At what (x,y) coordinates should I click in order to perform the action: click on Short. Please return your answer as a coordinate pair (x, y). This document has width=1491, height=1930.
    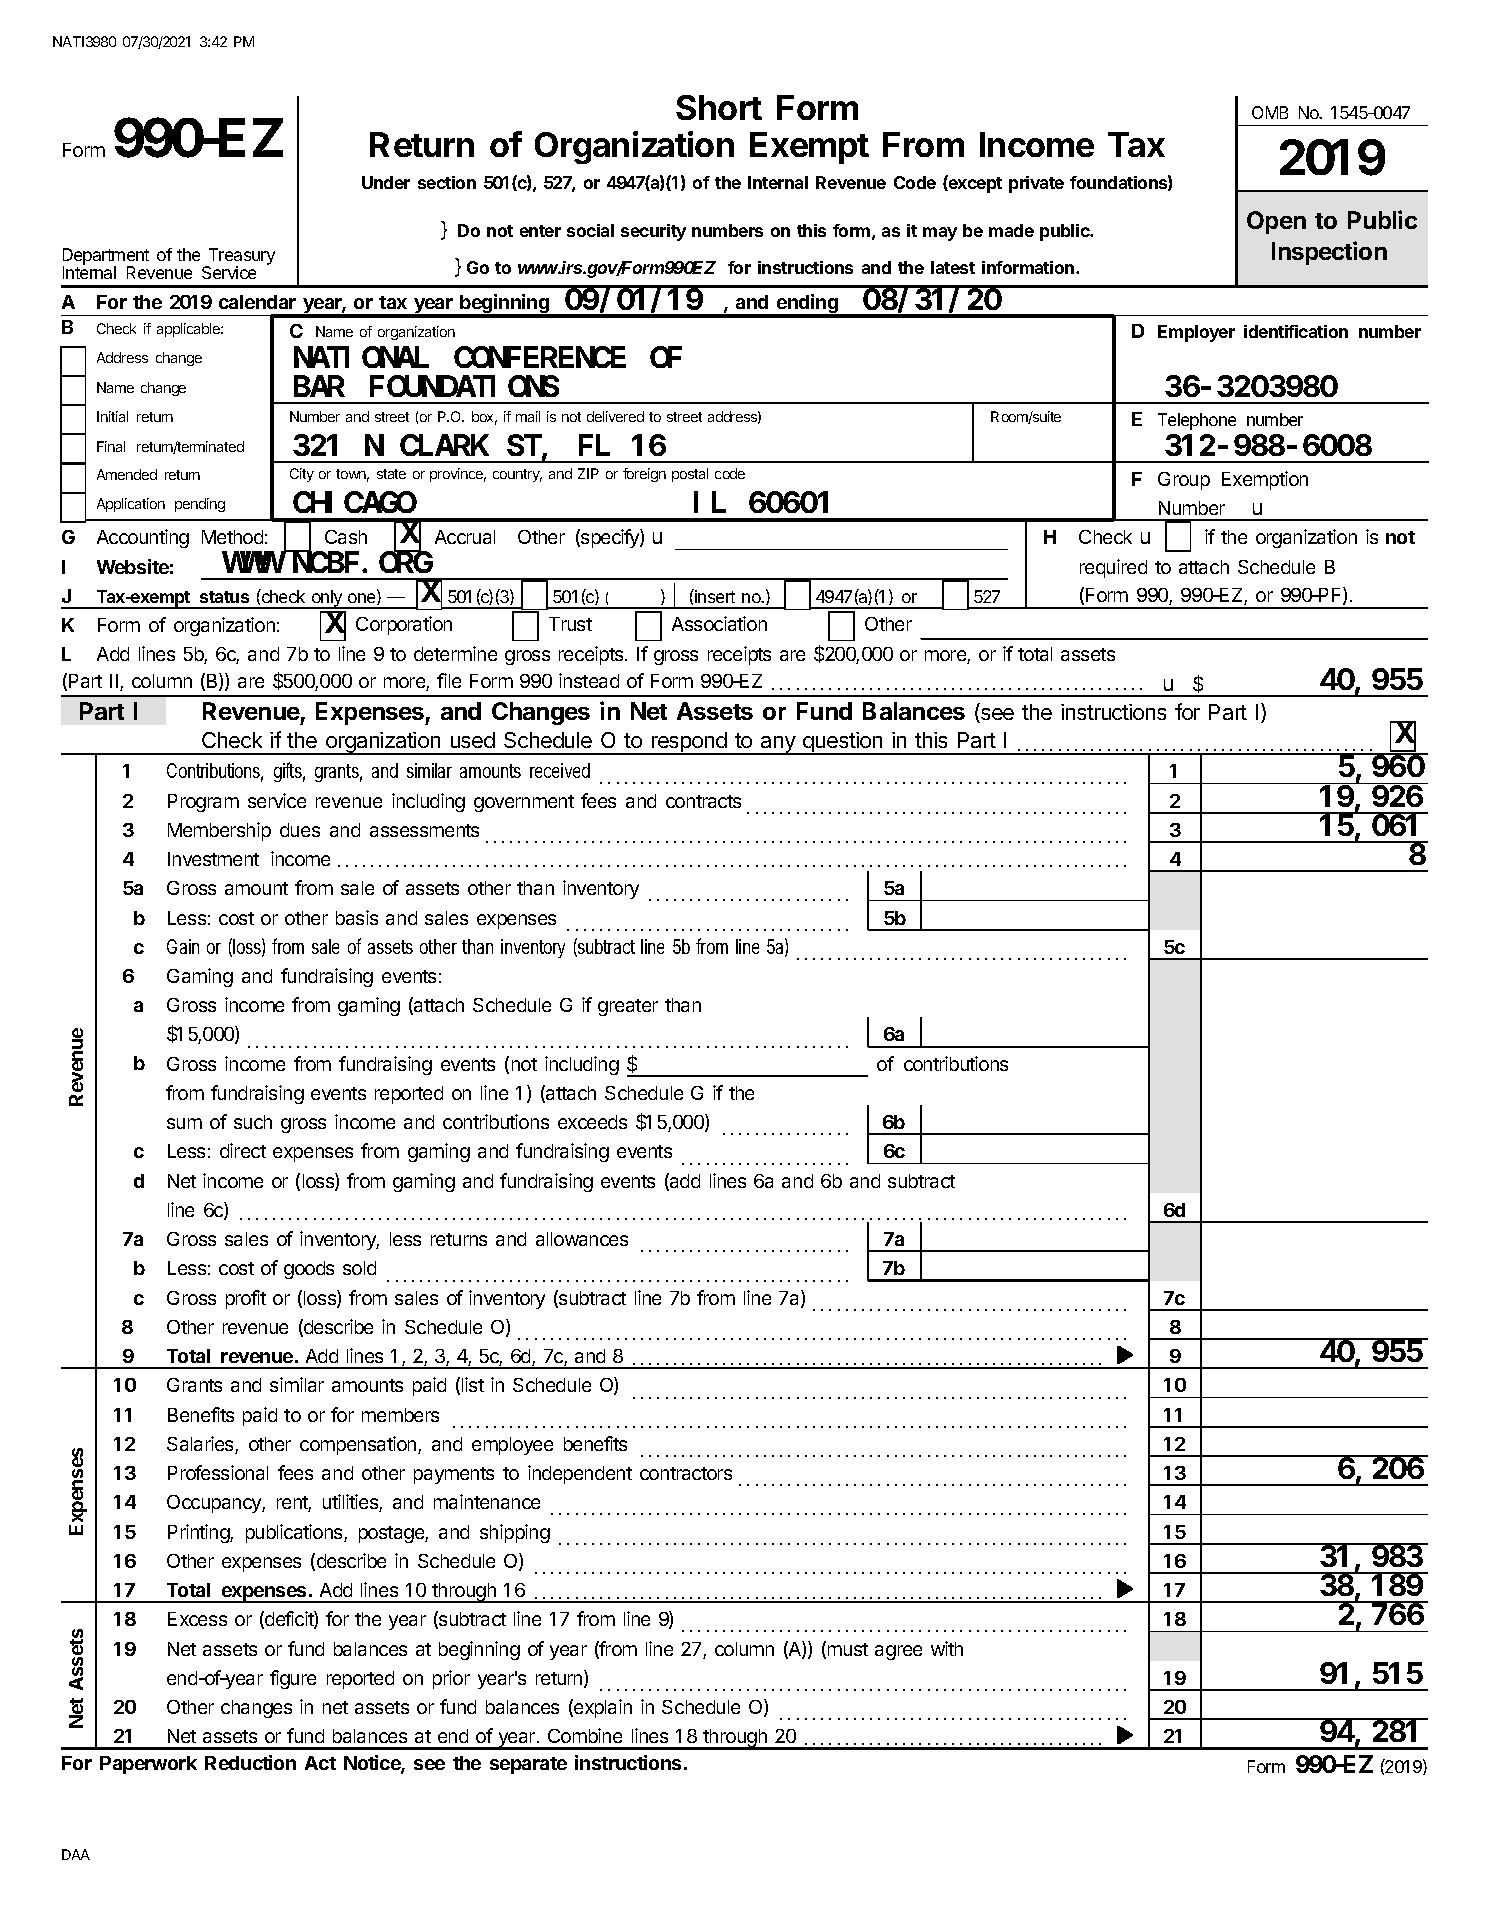
    Looking at the image, I should click on (719, 107).
